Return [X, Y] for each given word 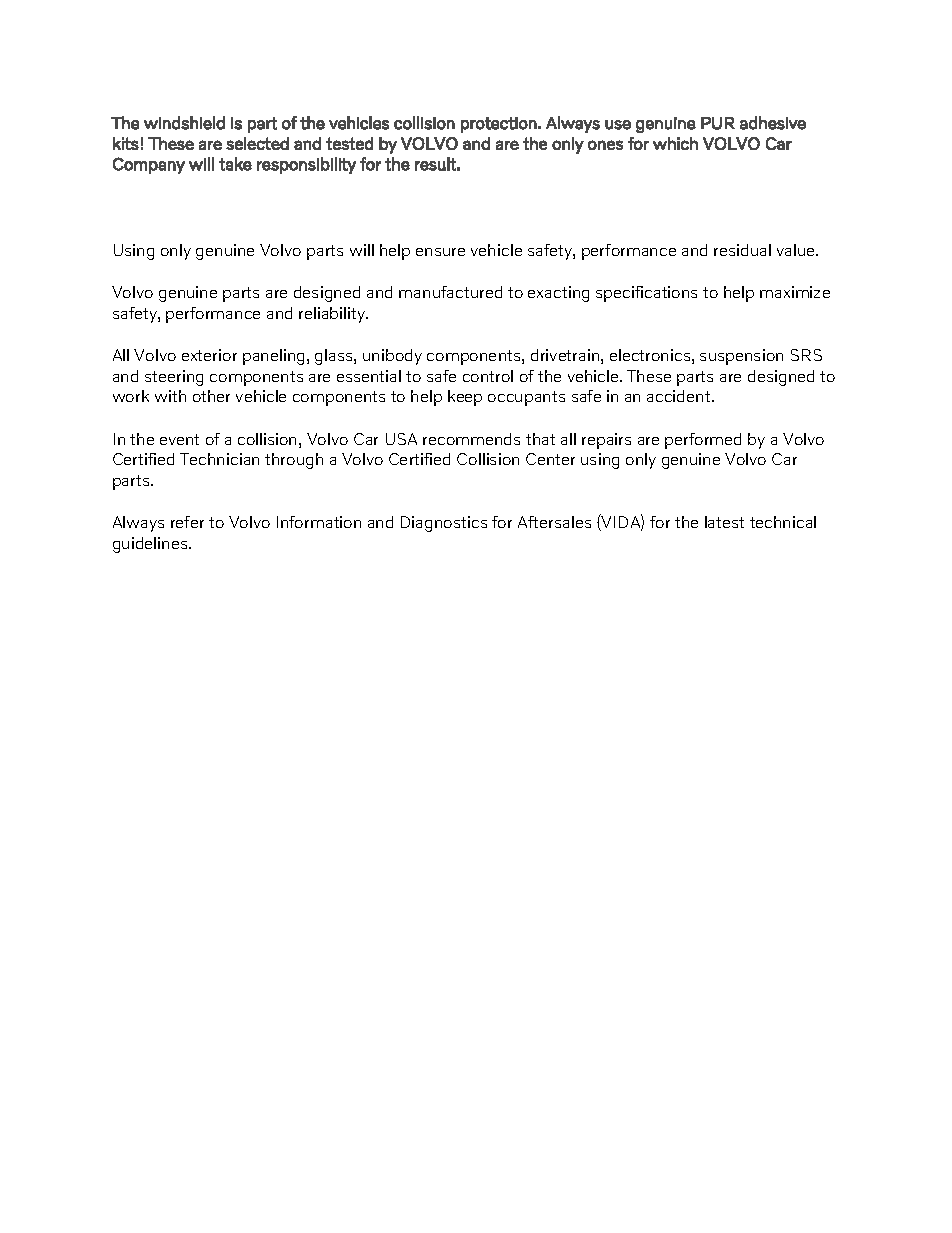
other [211, 396]
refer [187, 522]
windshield [184, 123]
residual [742, 250]
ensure [440, 252]
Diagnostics [444, 524]
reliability [333, 315]
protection [499, 125]
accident [680, 396]
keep [465, 398]
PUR [718, 123]
